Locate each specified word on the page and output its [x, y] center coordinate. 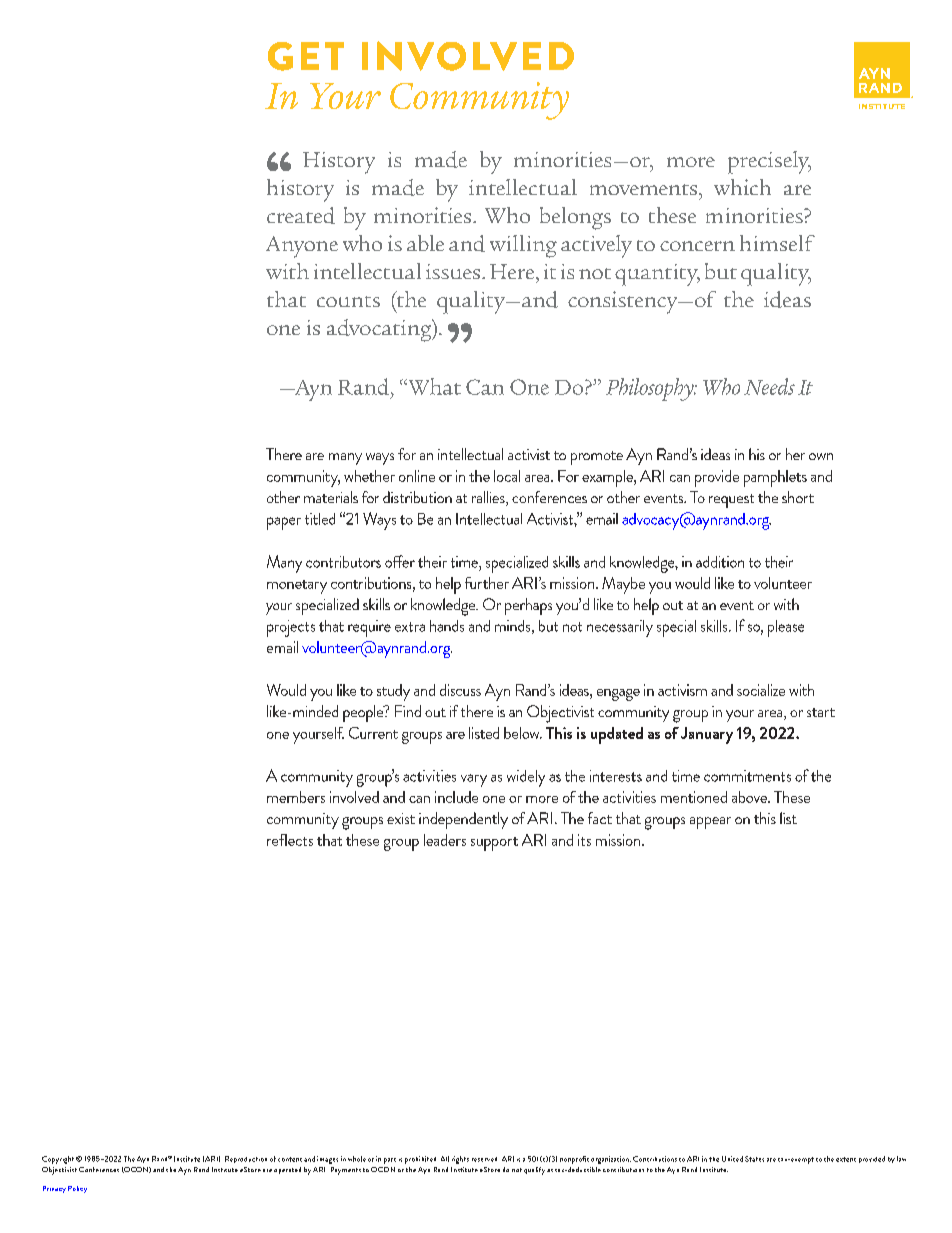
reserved [484, 1159]
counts [348, 301]
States [754, 1159]
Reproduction [246, 1159]
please [786, 628]
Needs [769, 386]
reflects [290, 840]
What [433, 386]
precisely [769, 162]
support [494, 844]
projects [291, 628]
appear [710, 823]
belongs [575, 218]
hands [447, 626]
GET [306, 56]
